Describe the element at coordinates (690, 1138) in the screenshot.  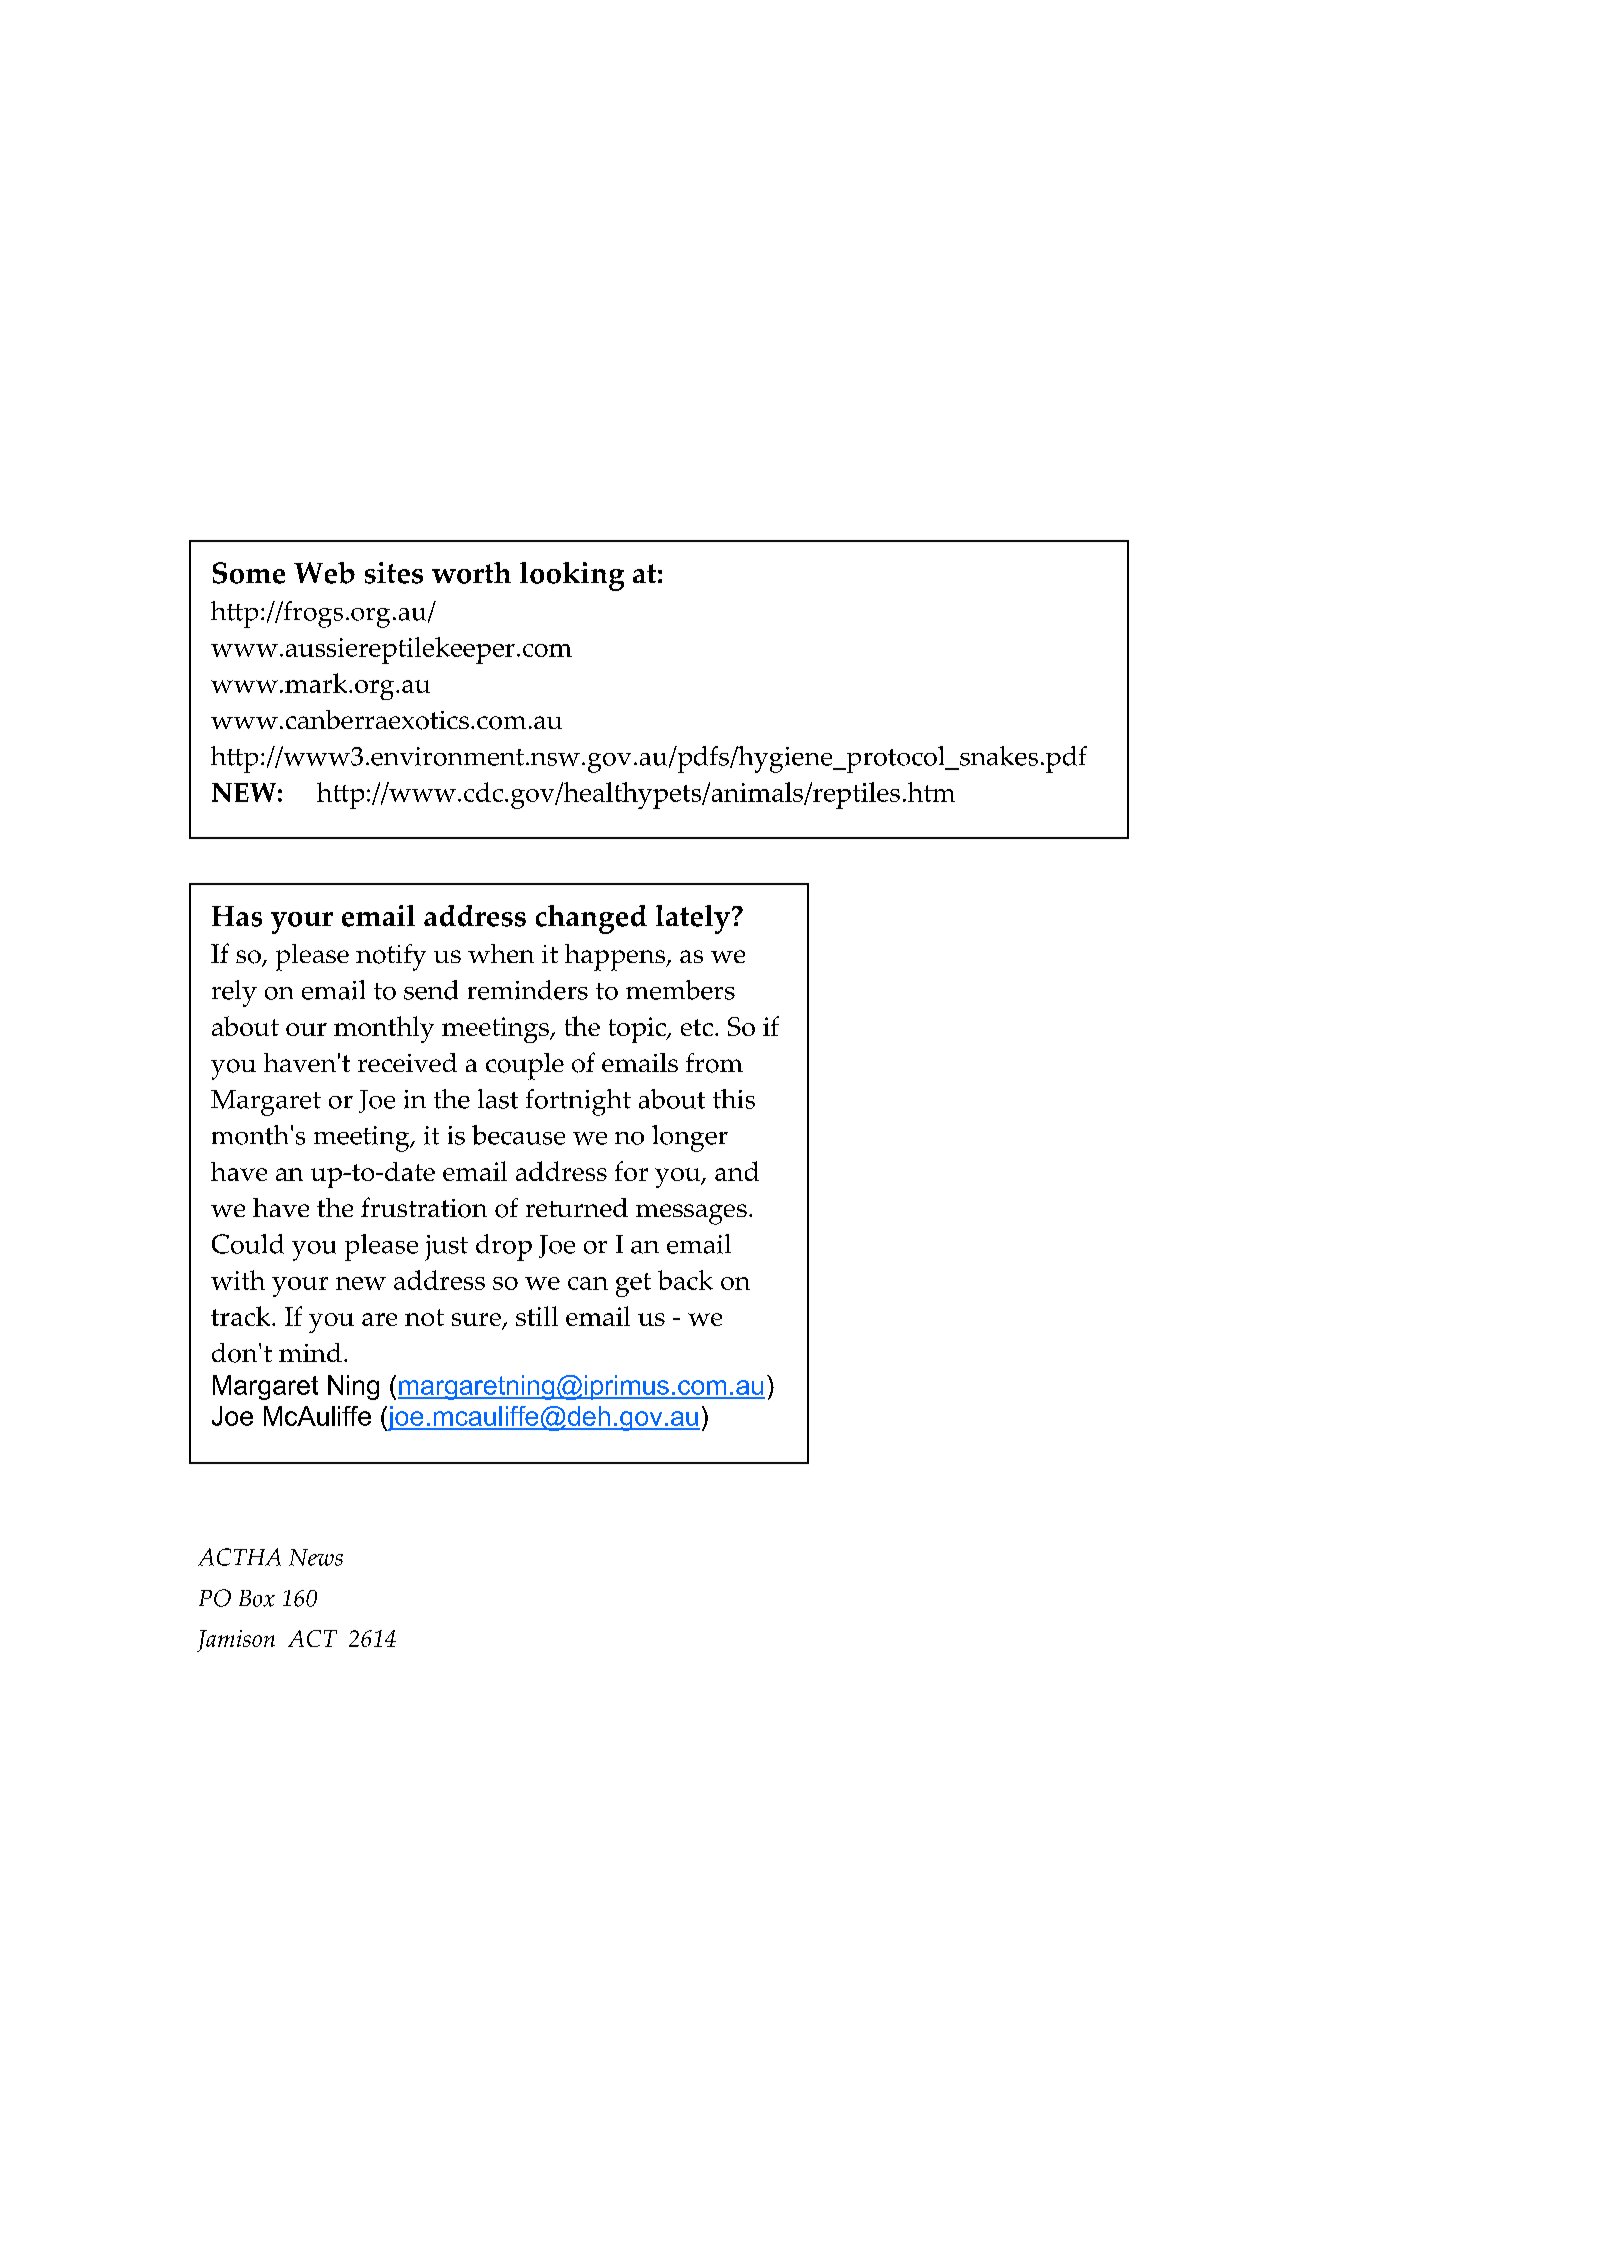
I see `longer` at that location.
